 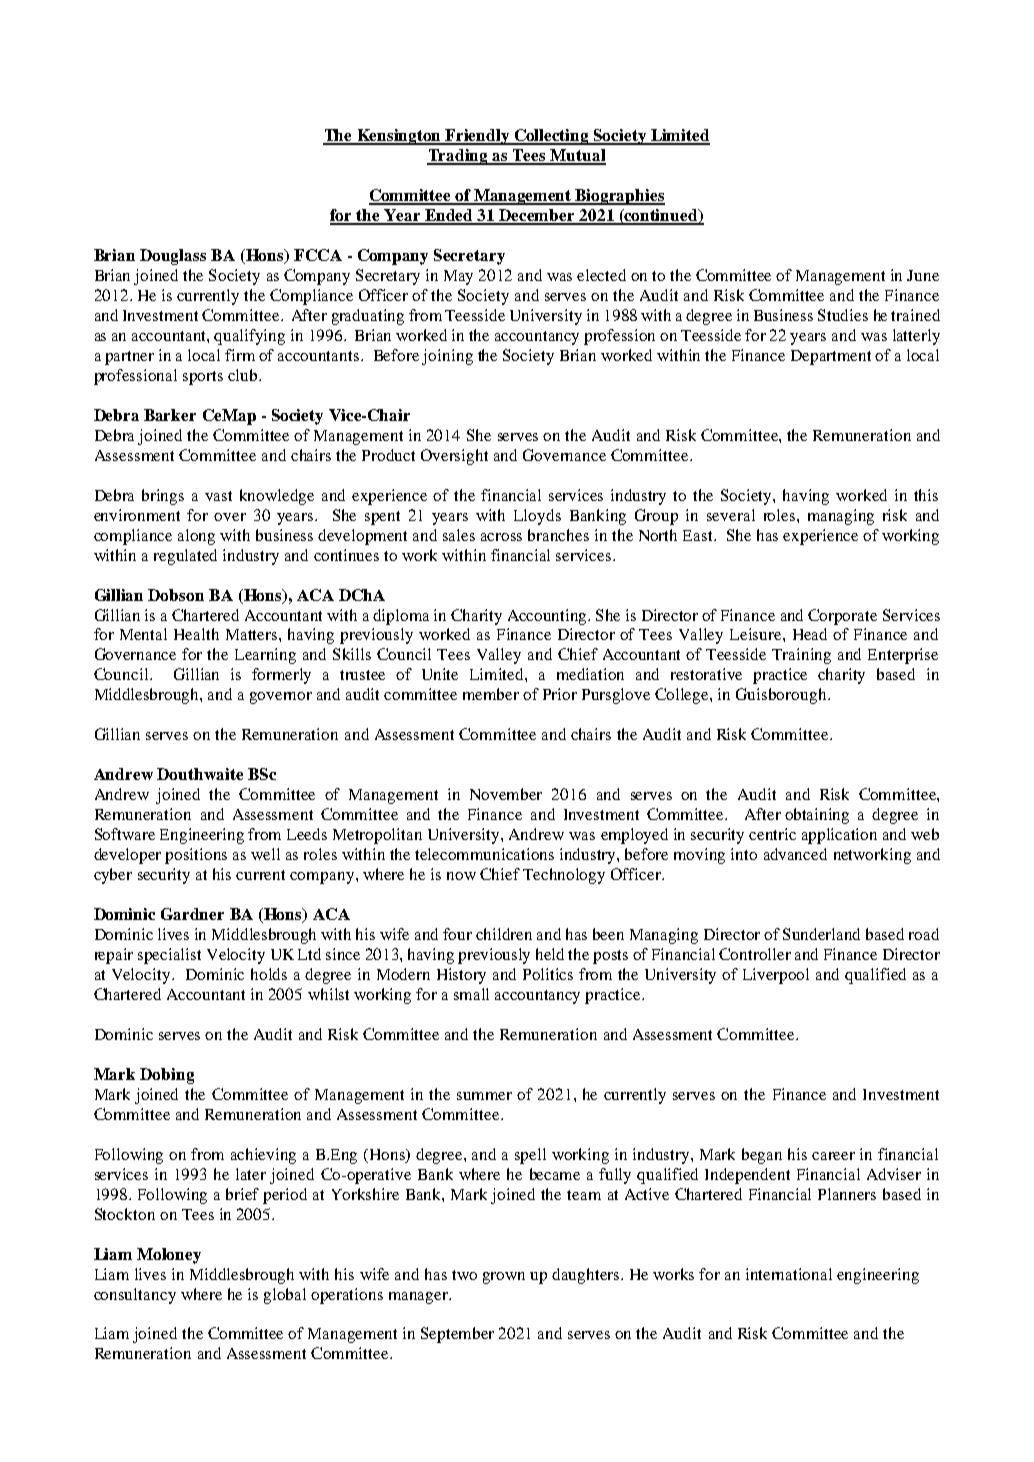 I want to click on Douglass, so click(x=173, y=257).
